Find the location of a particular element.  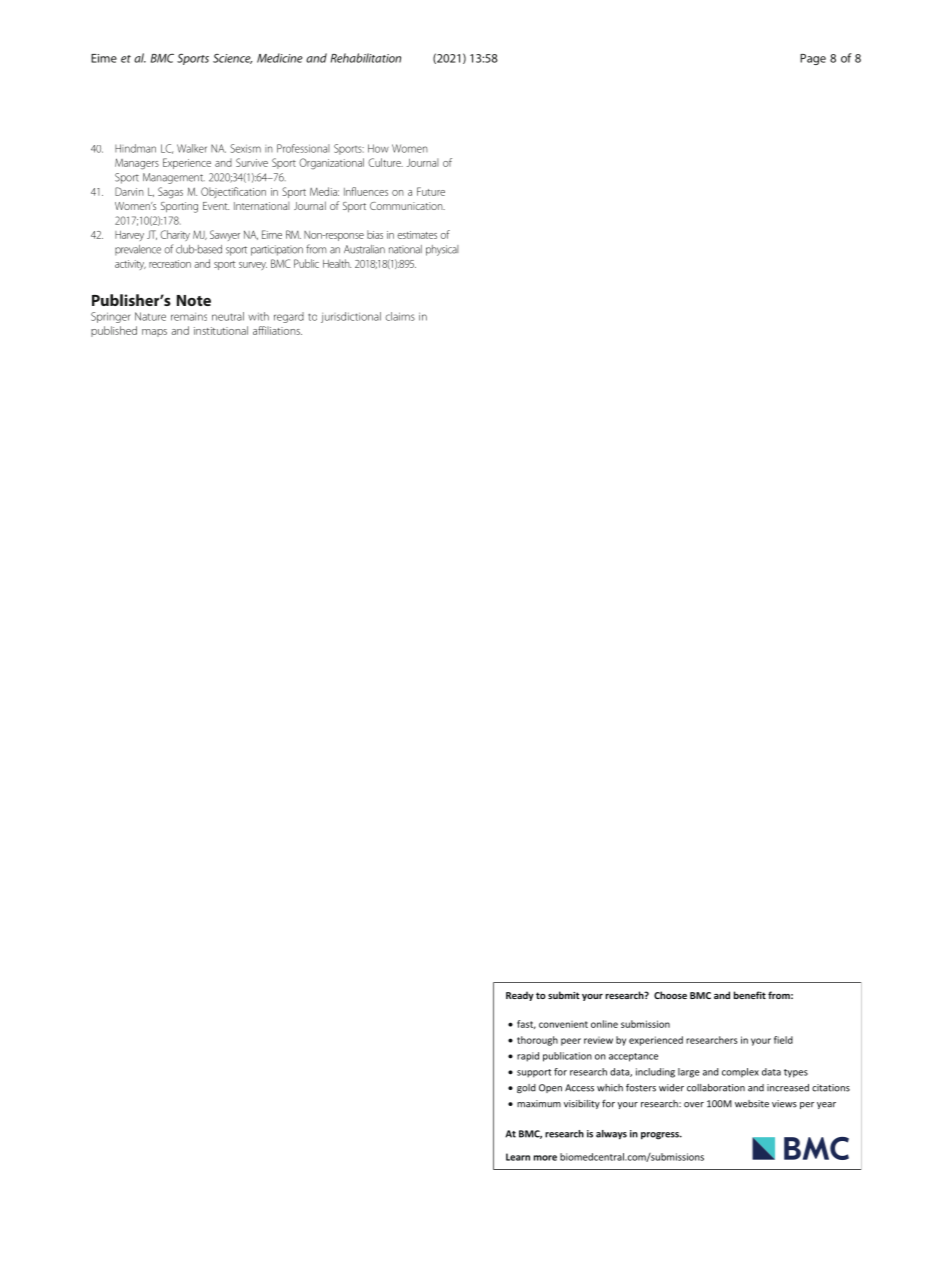

How is located at coordinates (378, 148).
